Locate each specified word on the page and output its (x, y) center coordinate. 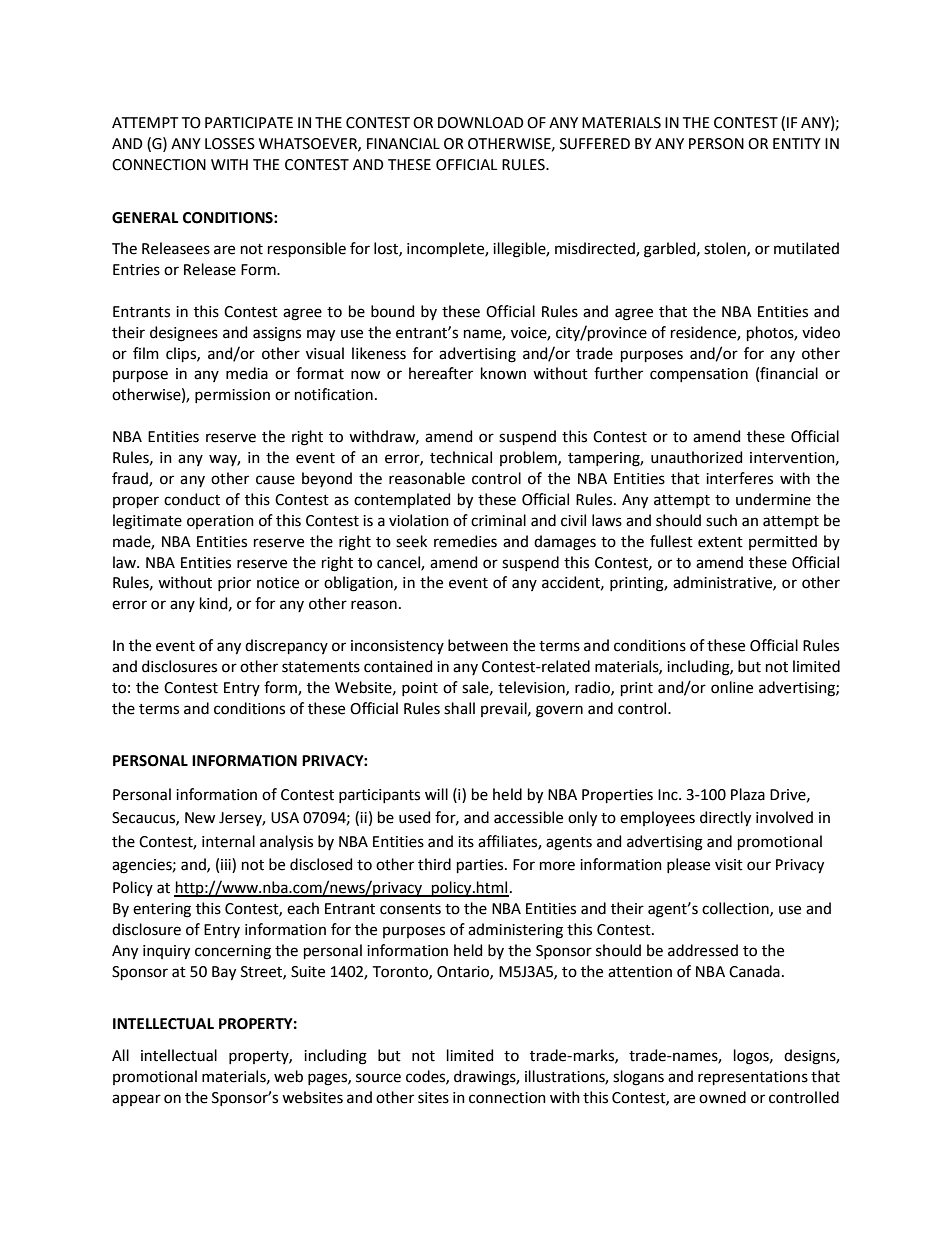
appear (136, 1100)
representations (753, 1078)
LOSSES (230, 144)
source (378, 1078)
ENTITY (797, 143)
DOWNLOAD (481, 123)
